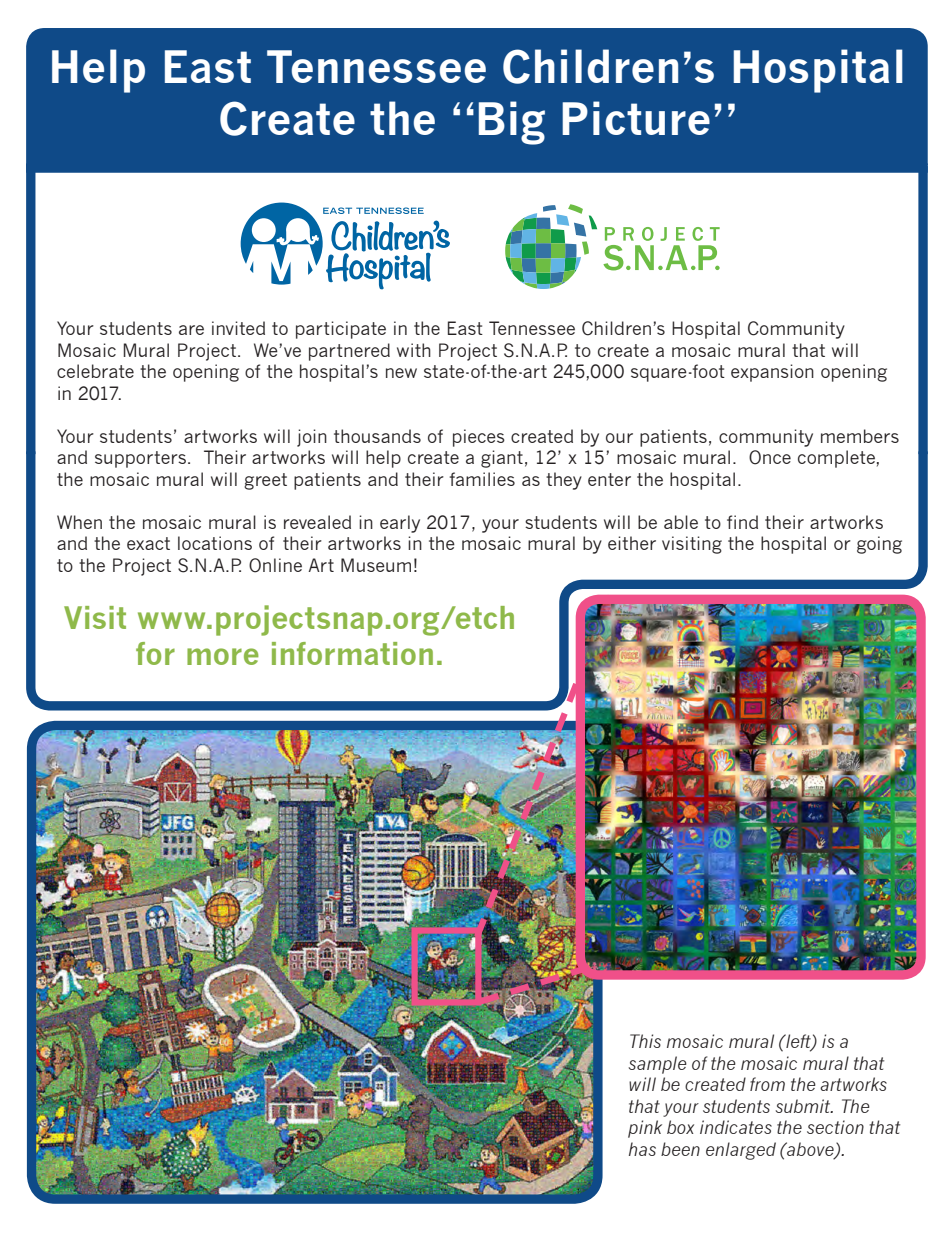 Image resolution: width=952 pixels, height=1233 pixels. I want to click on more, so click(223, 656).
